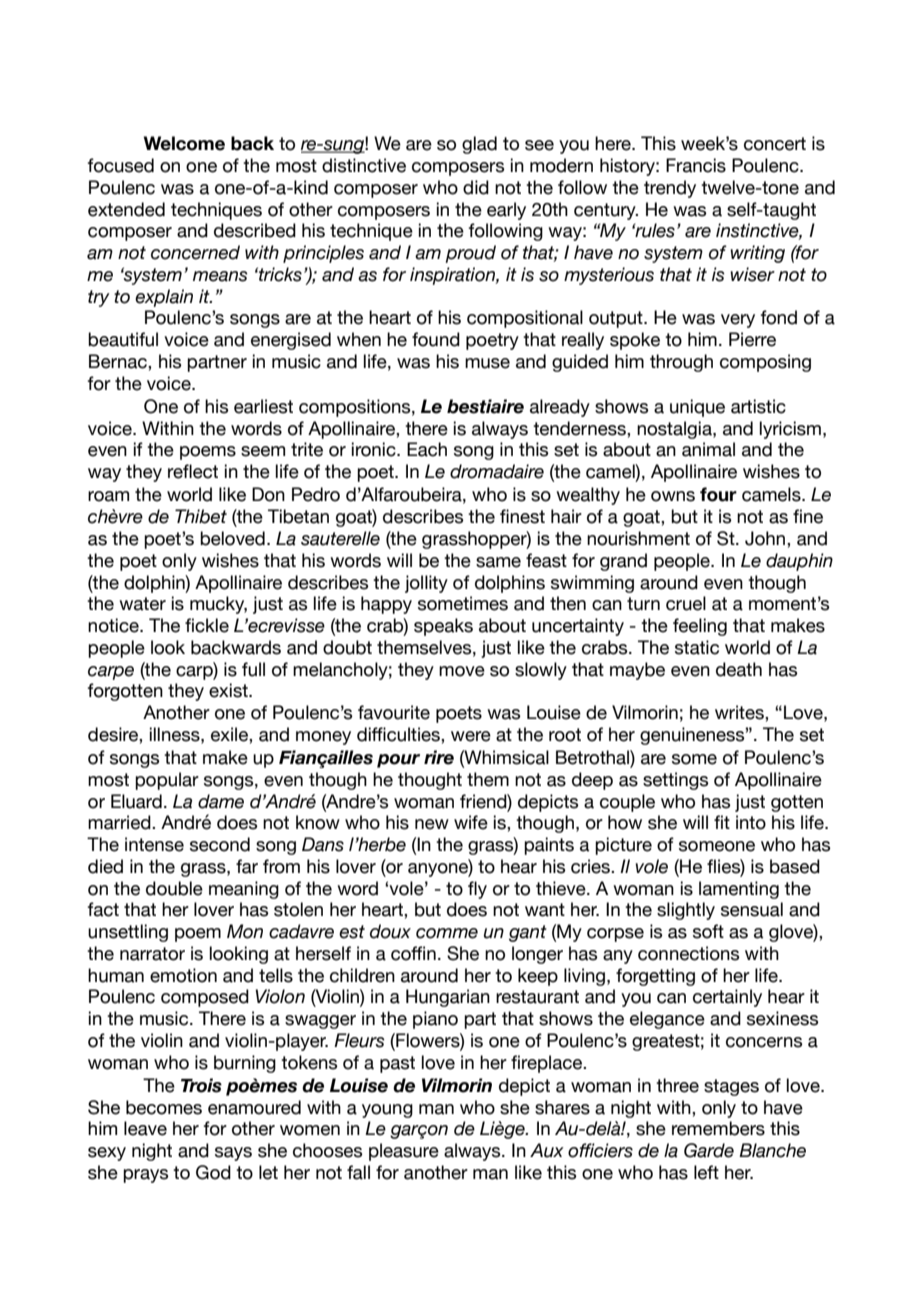 The image size is (924, 1308). What do you see at coordinates (697, 647) in the image?
I see `static` at bounding box center [697, 647].
